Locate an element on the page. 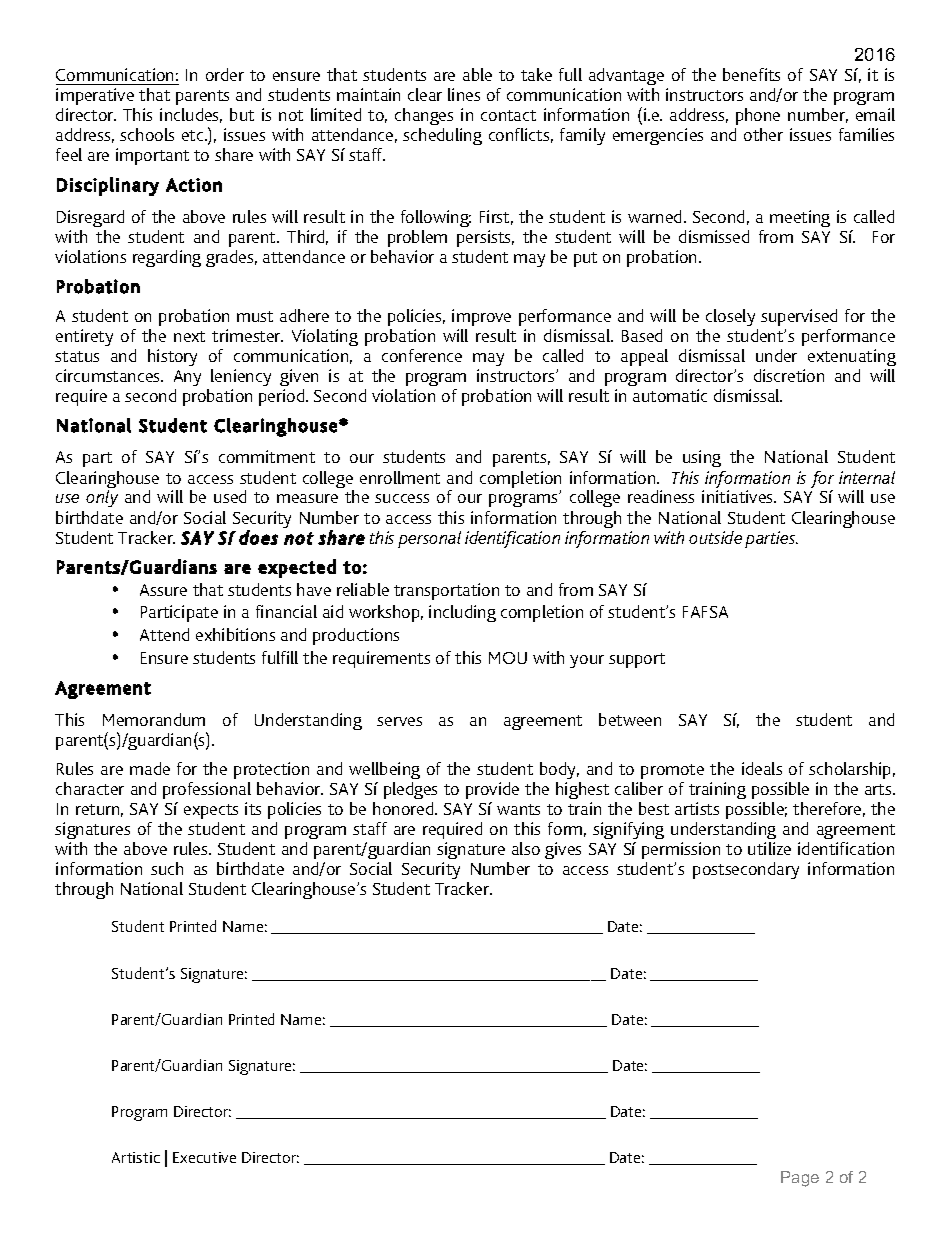  Assure is located at coordinates (163, 590).
